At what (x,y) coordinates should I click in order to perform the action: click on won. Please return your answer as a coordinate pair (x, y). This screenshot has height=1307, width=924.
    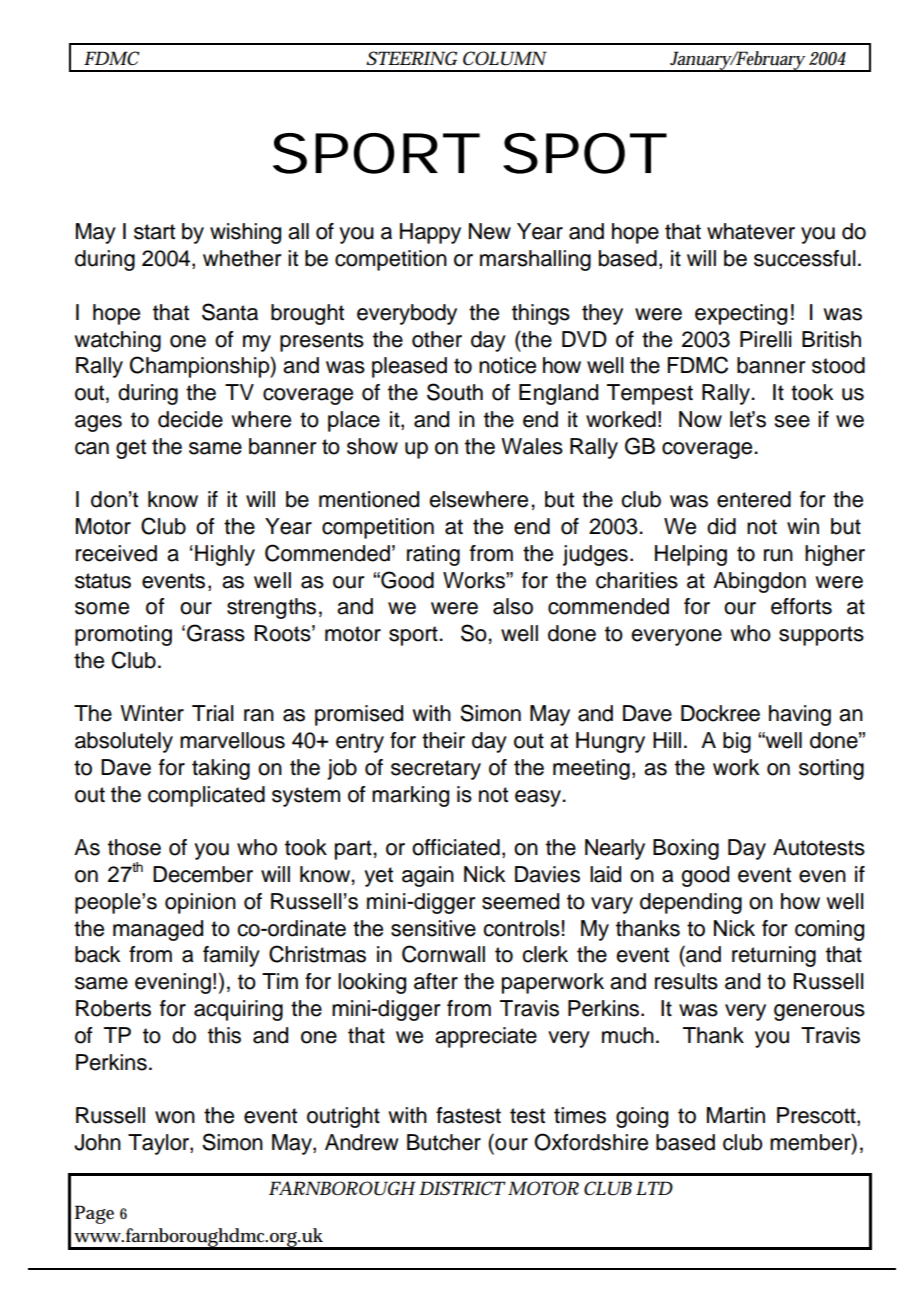
    Looking at the image, I should click on (175, 1117).
